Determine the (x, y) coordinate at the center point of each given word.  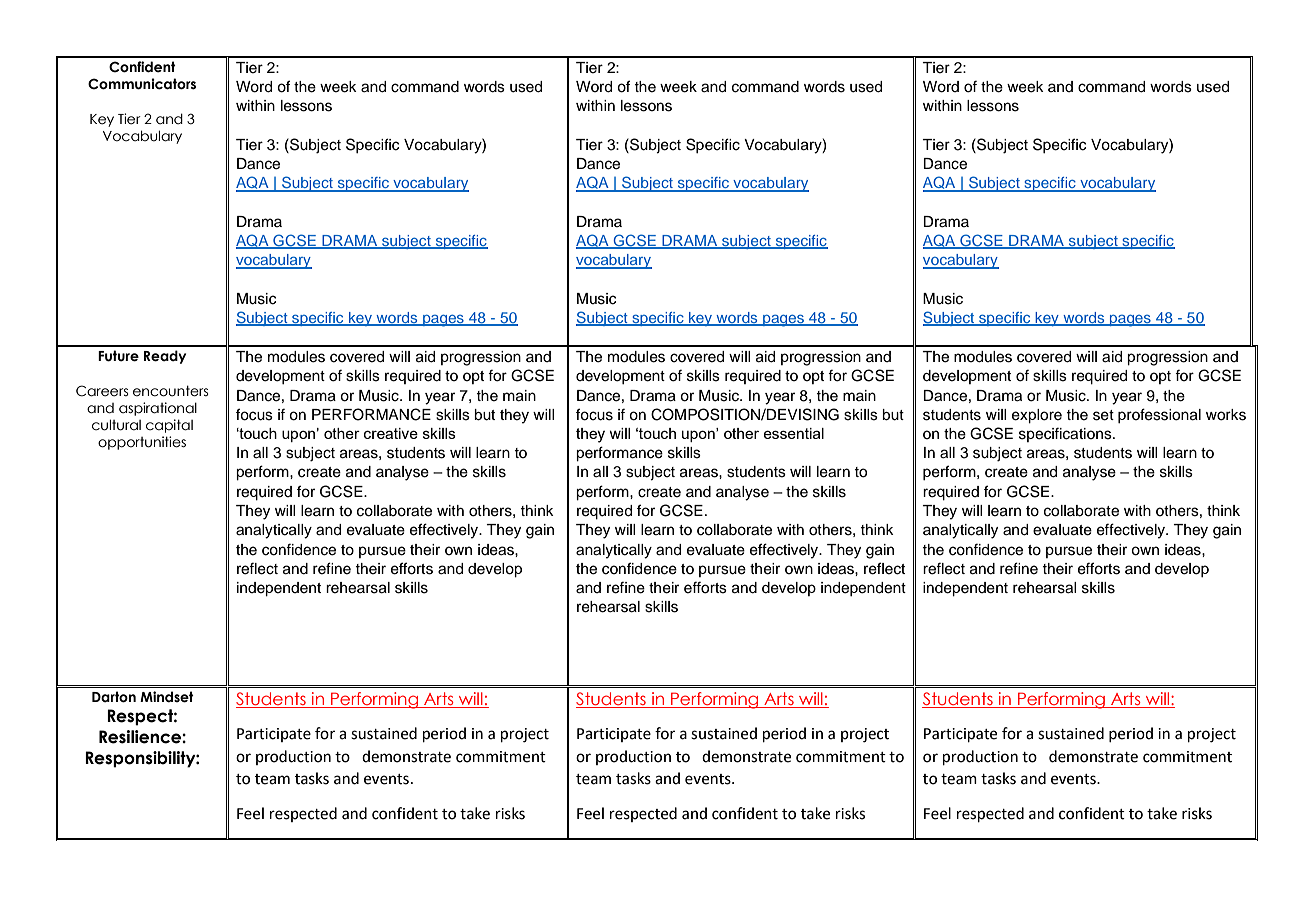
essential (793, 433)
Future (118, 356)
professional (1159, 415)
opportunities (142, 443)
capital (169, 426)
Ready (165, 357)
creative (391, 433)
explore (1037, 416)
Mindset (167, 697)
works (1226, 415)
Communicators (142, 84)
